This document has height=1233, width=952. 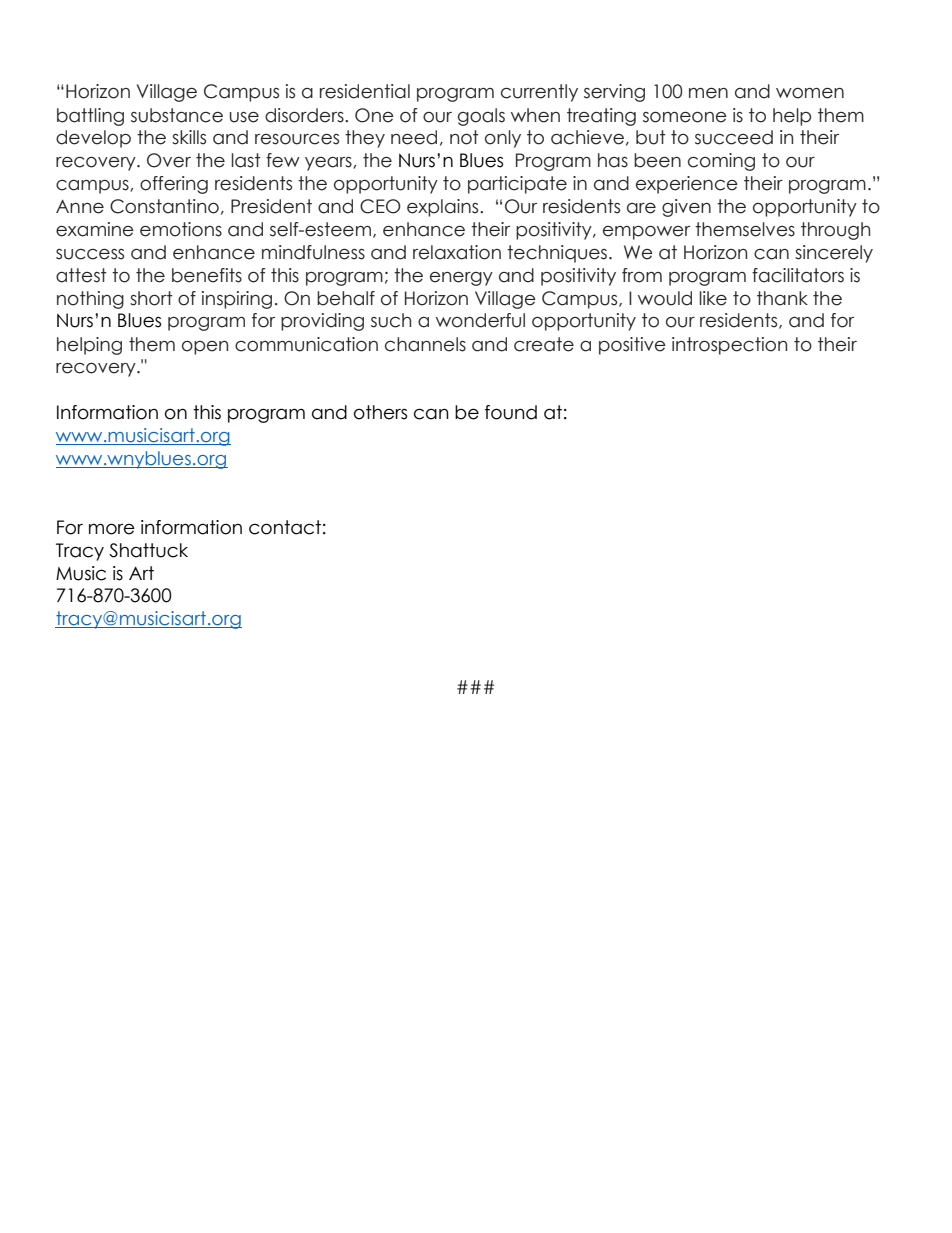 What do you see at coordinates (834, 254) in the document?
I see `sincerely` at bounding box center [834, 254].
